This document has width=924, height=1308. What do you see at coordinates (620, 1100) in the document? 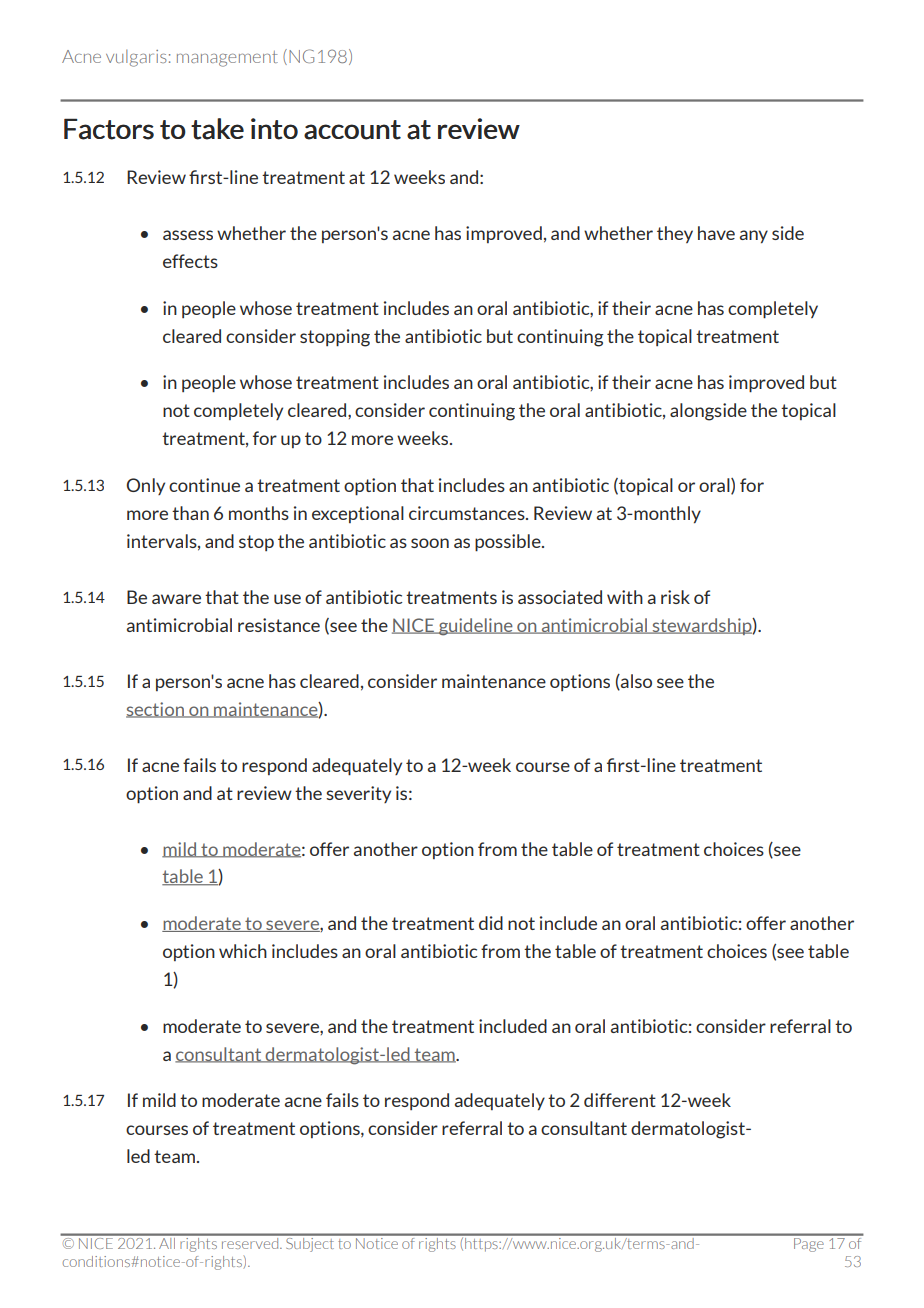
I see `different` at bounding box center [620, 1100].
